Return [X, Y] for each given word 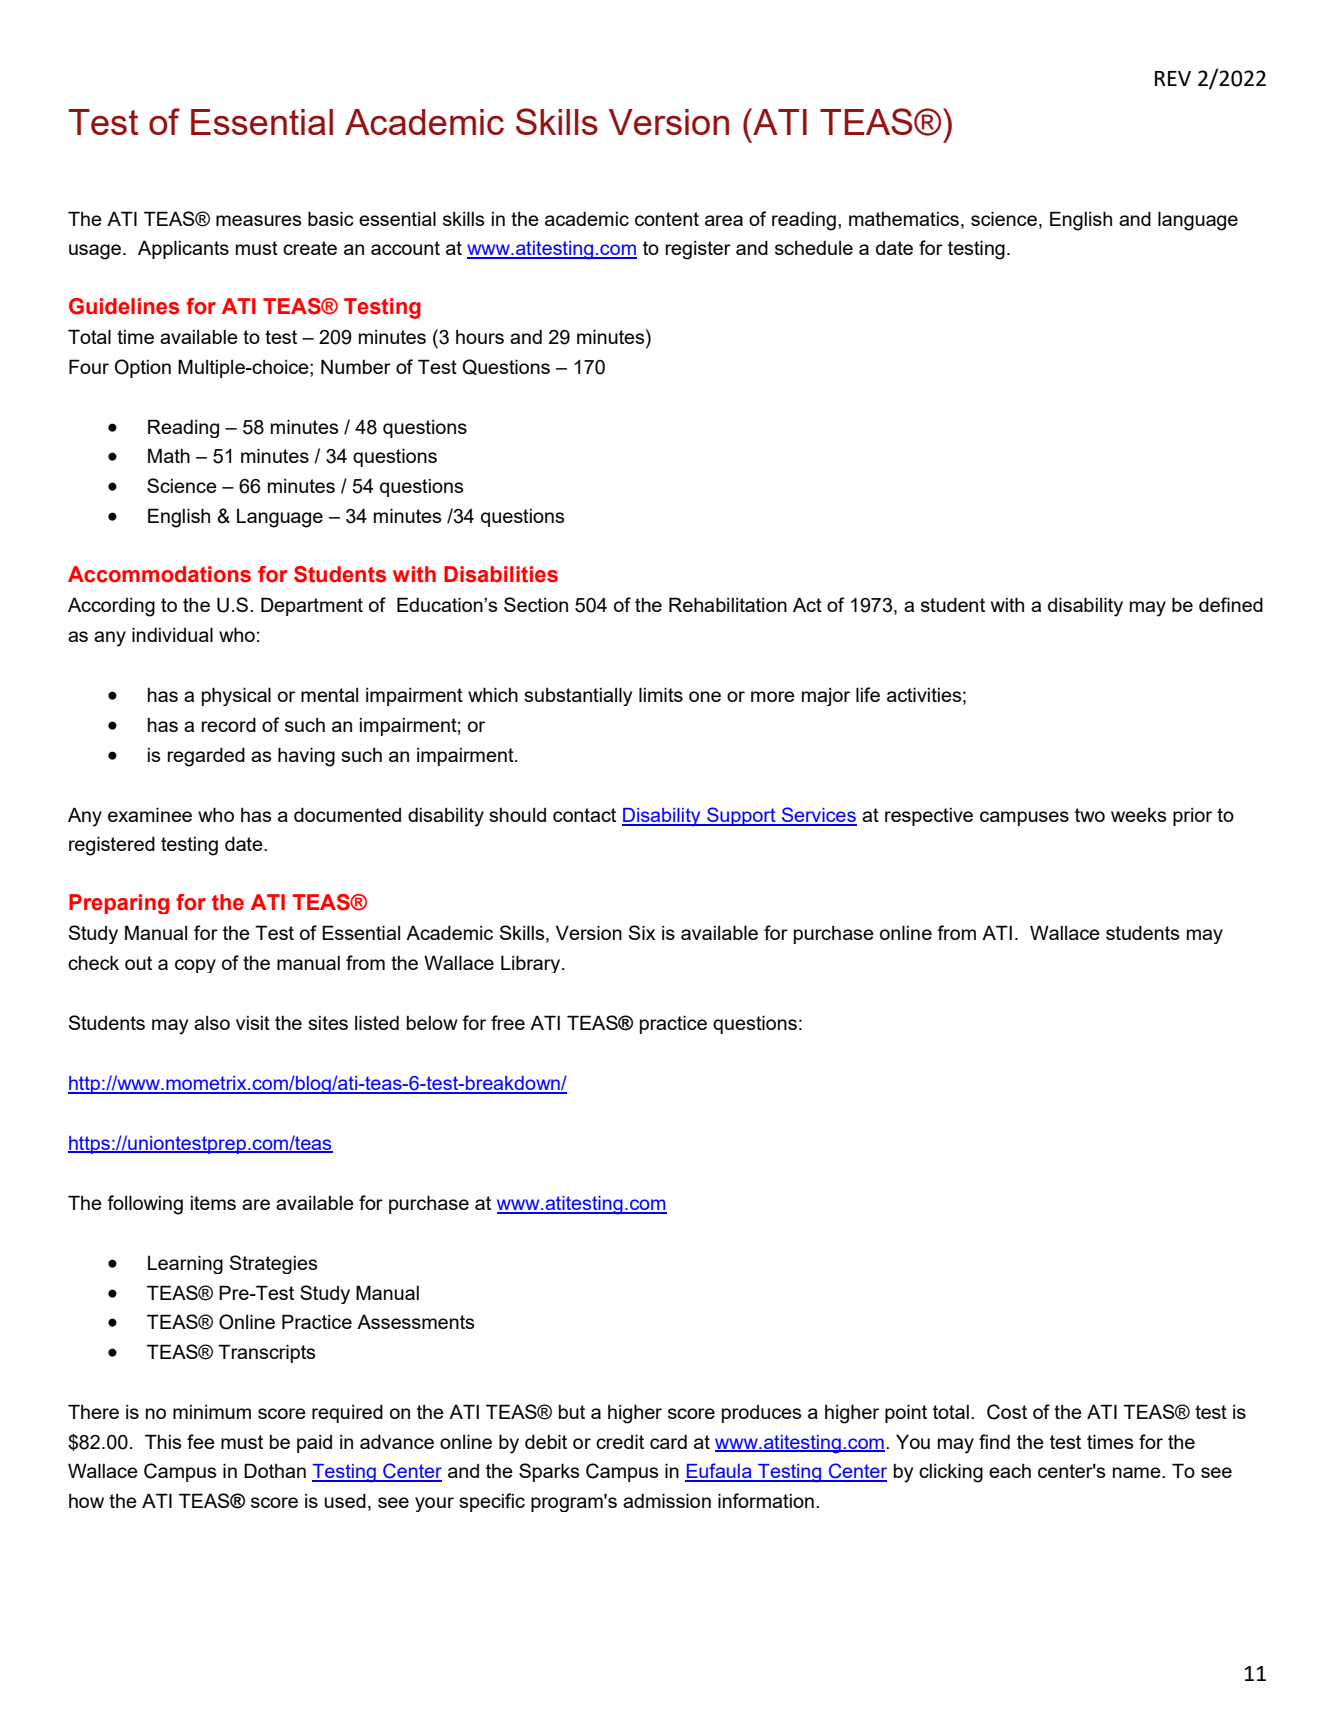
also [212, 1023]
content [667, 219]
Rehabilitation [728, 604]
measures [259, 220]
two [1090, 815]
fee [201, 1441]
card [668, 1442]
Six [642, 932]
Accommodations [159, 574]
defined [1231, 604]
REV [1173, 78]
